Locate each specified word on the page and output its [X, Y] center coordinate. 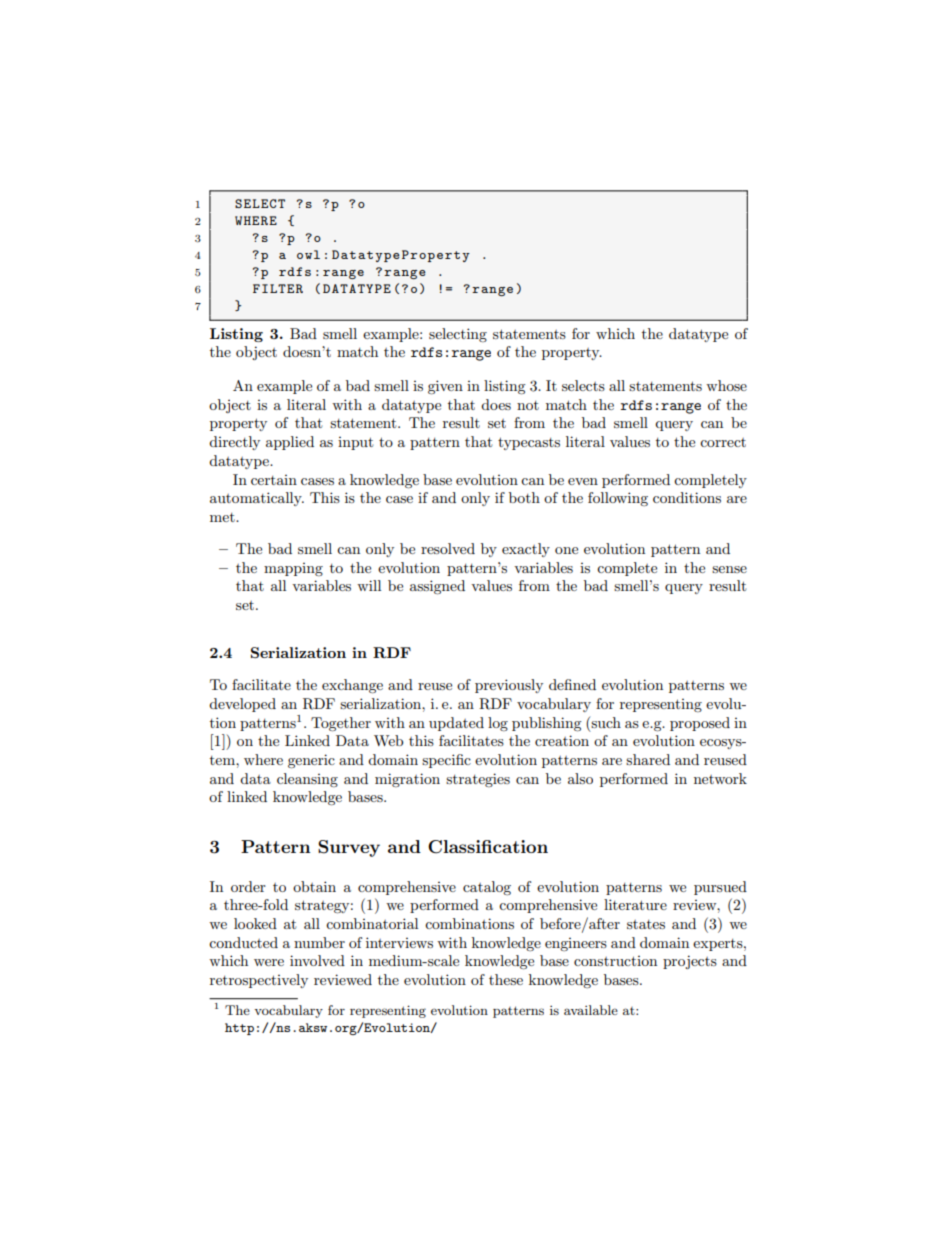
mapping [293, 569]
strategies [478, 780]
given [445, 387]
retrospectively [259, 981]
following [618, 499]
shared [648, 759]
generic [311, 761]
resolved [448, 548]
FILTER [278, 288]
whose [726, 385]
